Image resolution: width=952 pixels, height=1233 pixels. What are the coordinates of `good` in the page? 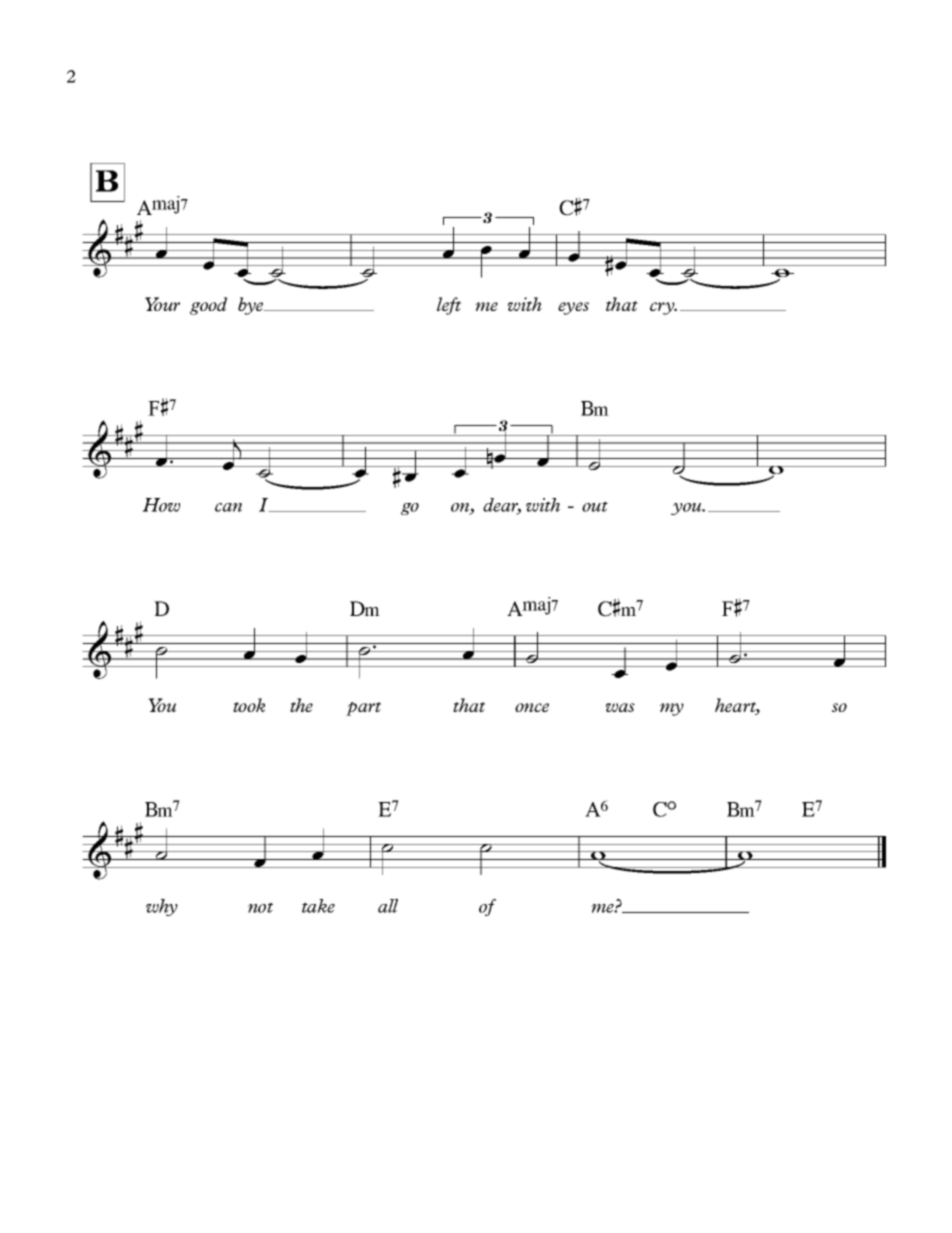 It's located at (208, 306).
